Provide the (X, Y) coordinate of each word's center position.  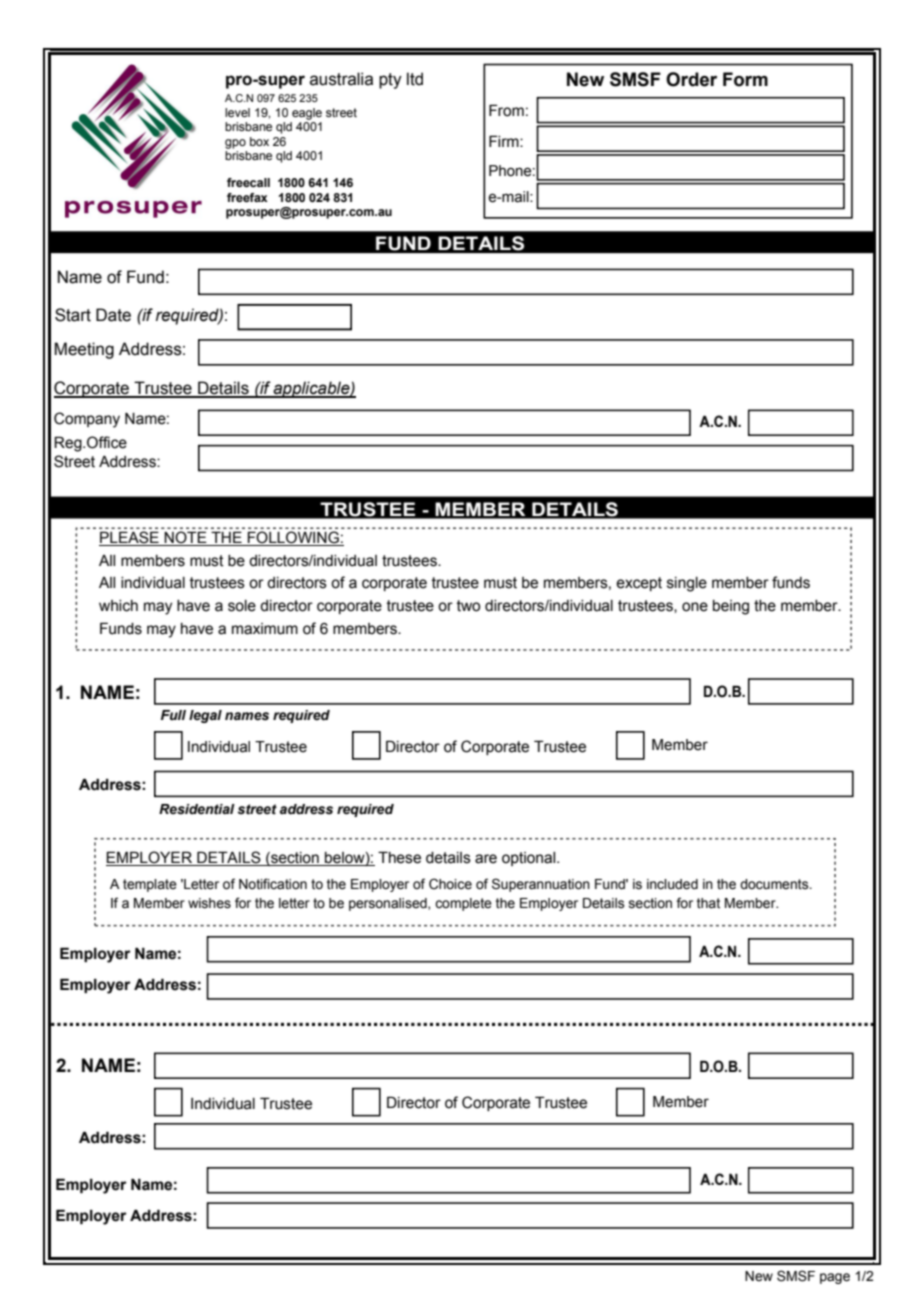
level (237, 112)
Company (87, 420)
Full (173, 715)
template (150, 885)
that (708, 903)
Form (745, 79)
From (506, 110)
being (731, 607)
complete (463, 904)
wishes (209, 903)
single (687, 584)
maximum (265, 629)
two (468, 606)
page (835, 1278)
